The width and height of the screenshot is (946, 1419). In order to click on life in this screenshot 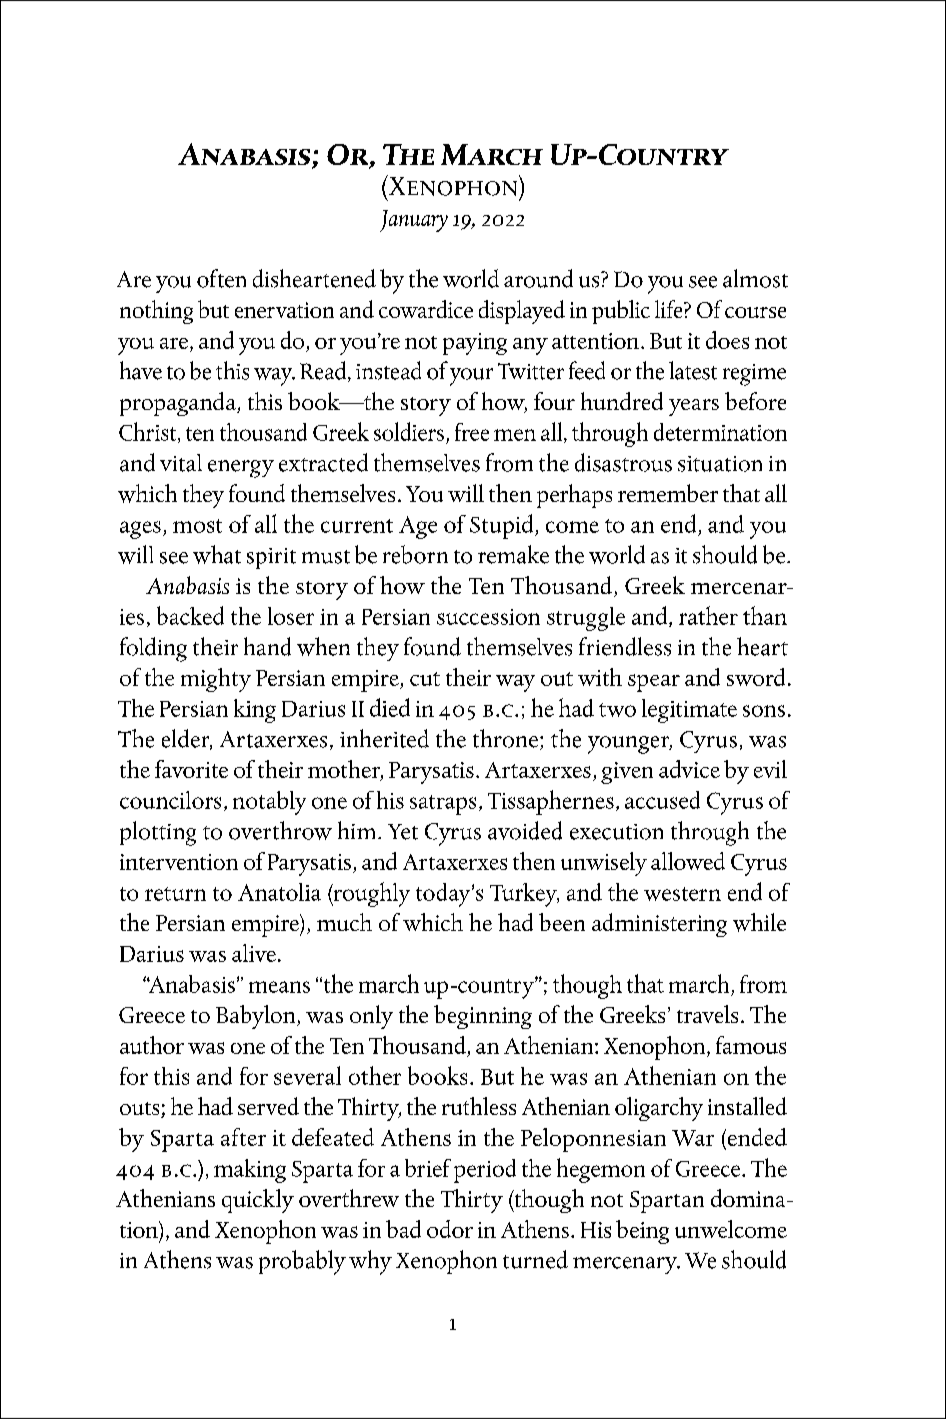, I will do `click(670, 309)`.
